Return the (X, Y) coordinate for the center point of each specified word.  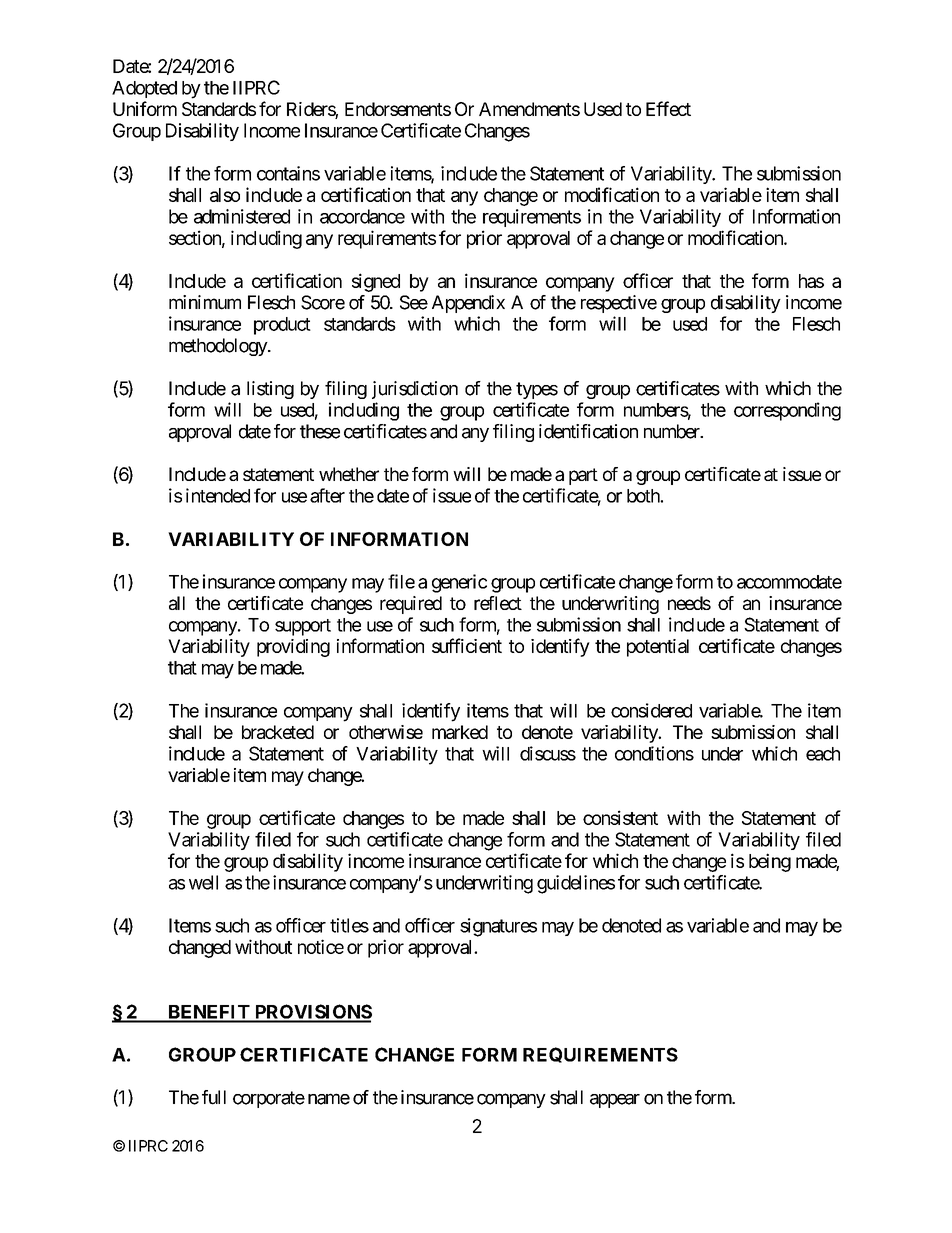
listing (270, 390)
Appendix (468, 304)
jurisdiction (415, 390)
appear (615, 1101)
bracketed (278, 732)
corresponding (787, 411)
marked (460, 732)
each (823, 754)
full (214, 1097)
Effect (668, 108)
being (770, 862)
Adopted (144, 89)
